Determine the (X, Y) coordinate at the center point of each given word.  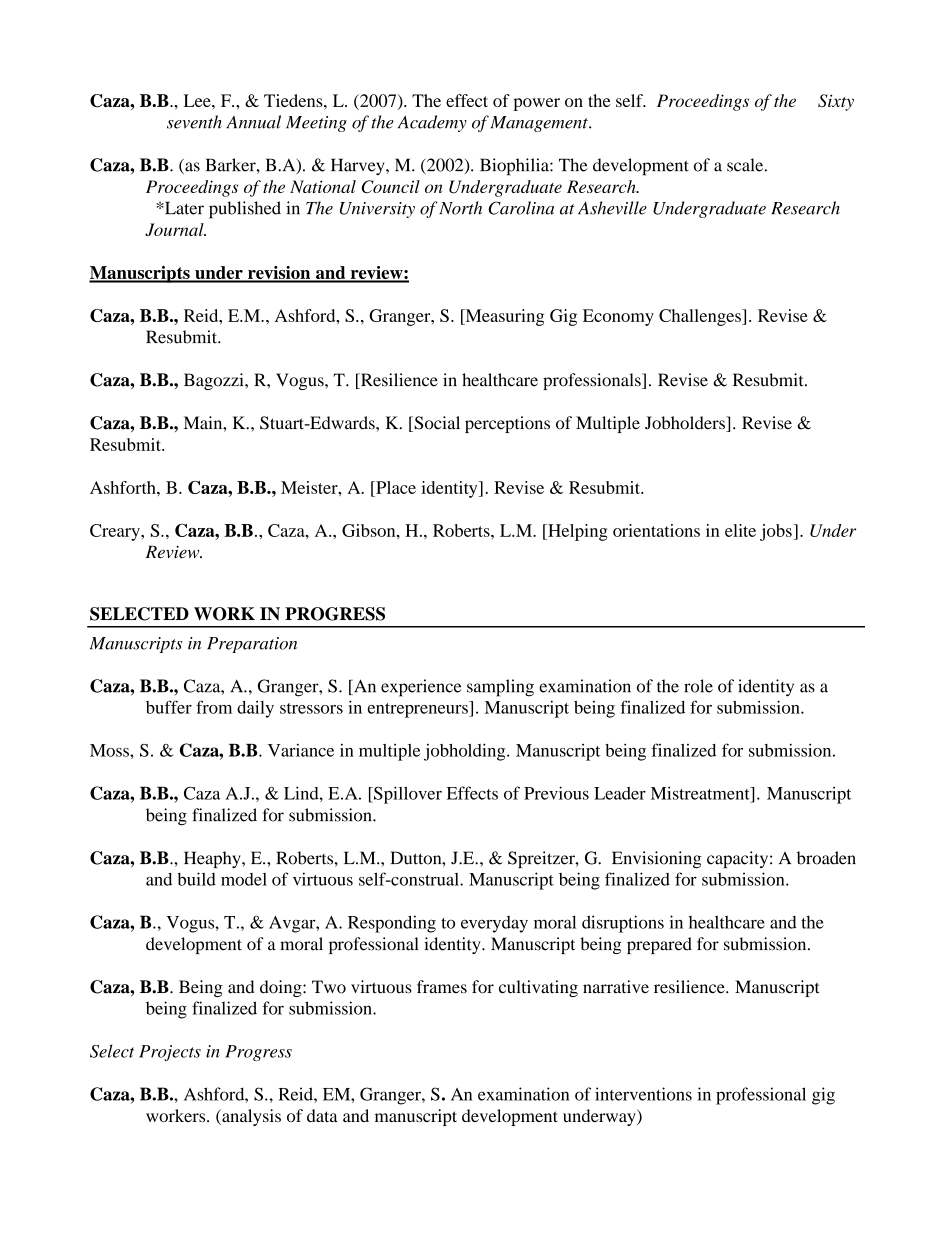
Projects (170, 1053)
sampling (500, 688)
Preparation (252, 645)
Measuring (503, 317)
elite (740, 530)
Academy (432, 123)
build (196, 879)
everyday (494, 924)
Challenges (701, 317)
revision (279, 274)
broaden (826, 858)
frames (442, 987)
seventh (194, 122)
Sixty (836, 102)
